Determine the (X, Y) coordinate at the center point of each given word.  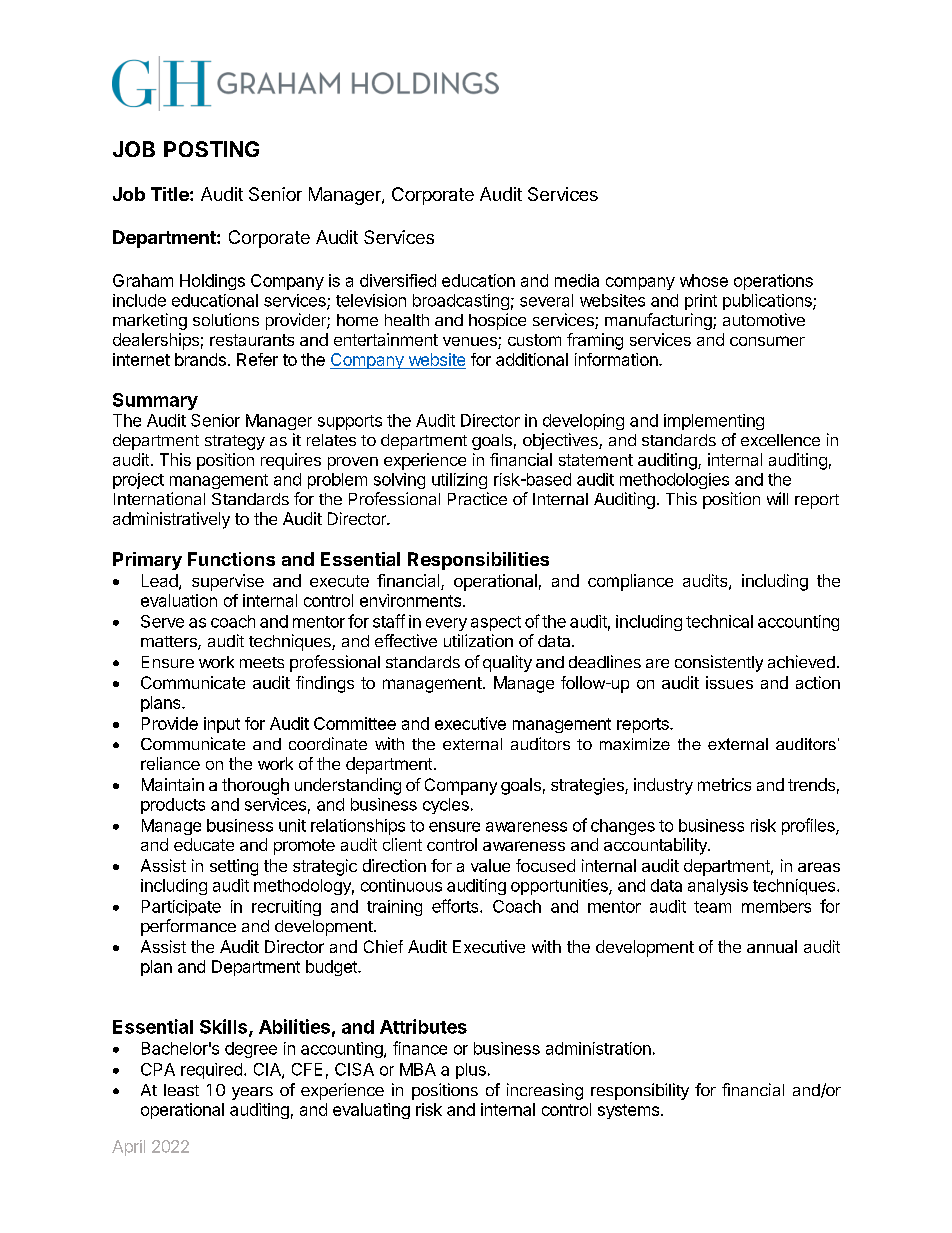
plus (471, 1071)
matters (170, 643)
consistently (719, 663)
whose (704, 280)
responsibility (640, 1091)
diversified (398, 280)
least (181, 1090)
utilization (478, 640)
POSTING (211, 149)
